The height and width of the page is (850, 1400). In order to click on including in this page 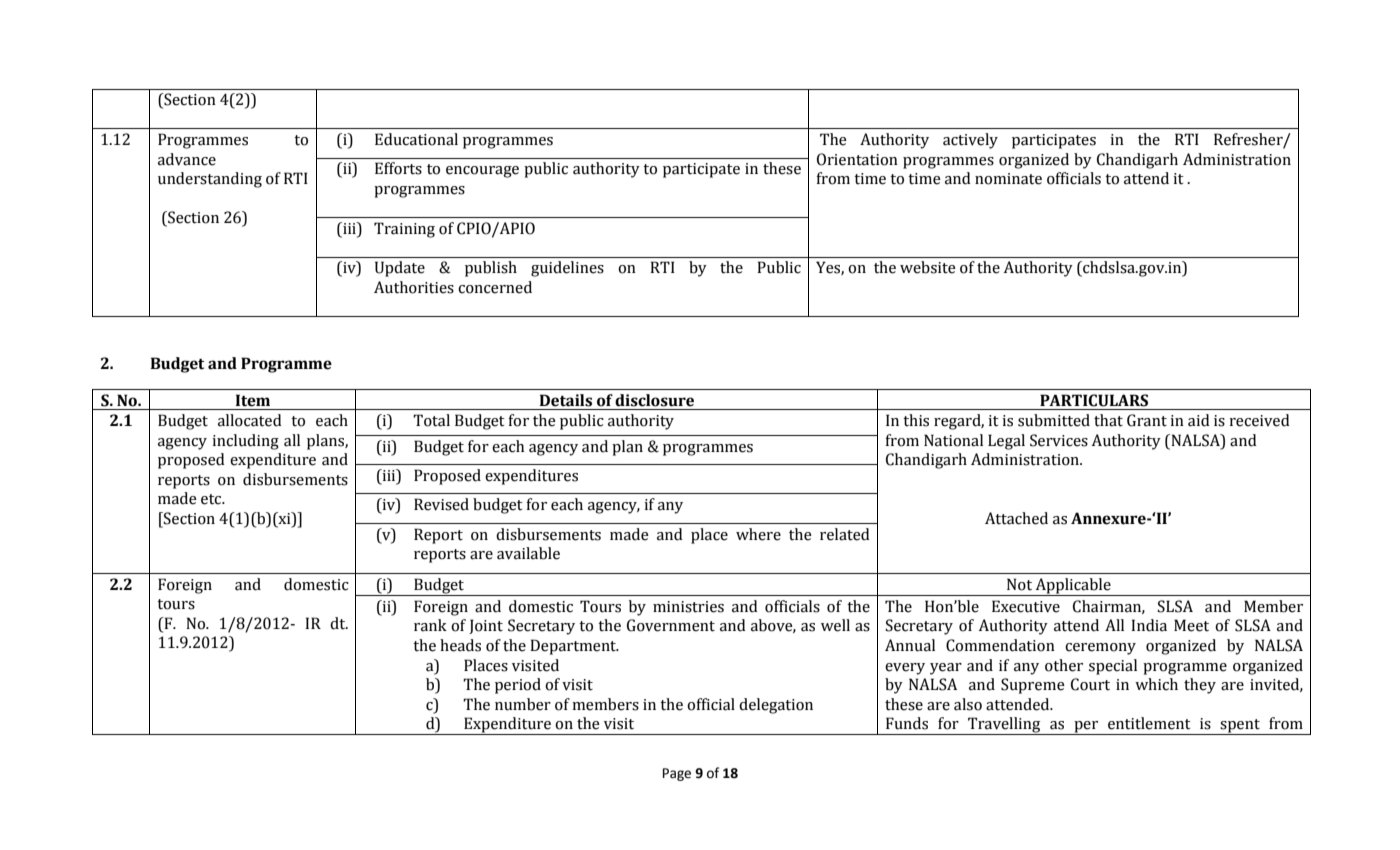, I will do `click(245, 442)`.
